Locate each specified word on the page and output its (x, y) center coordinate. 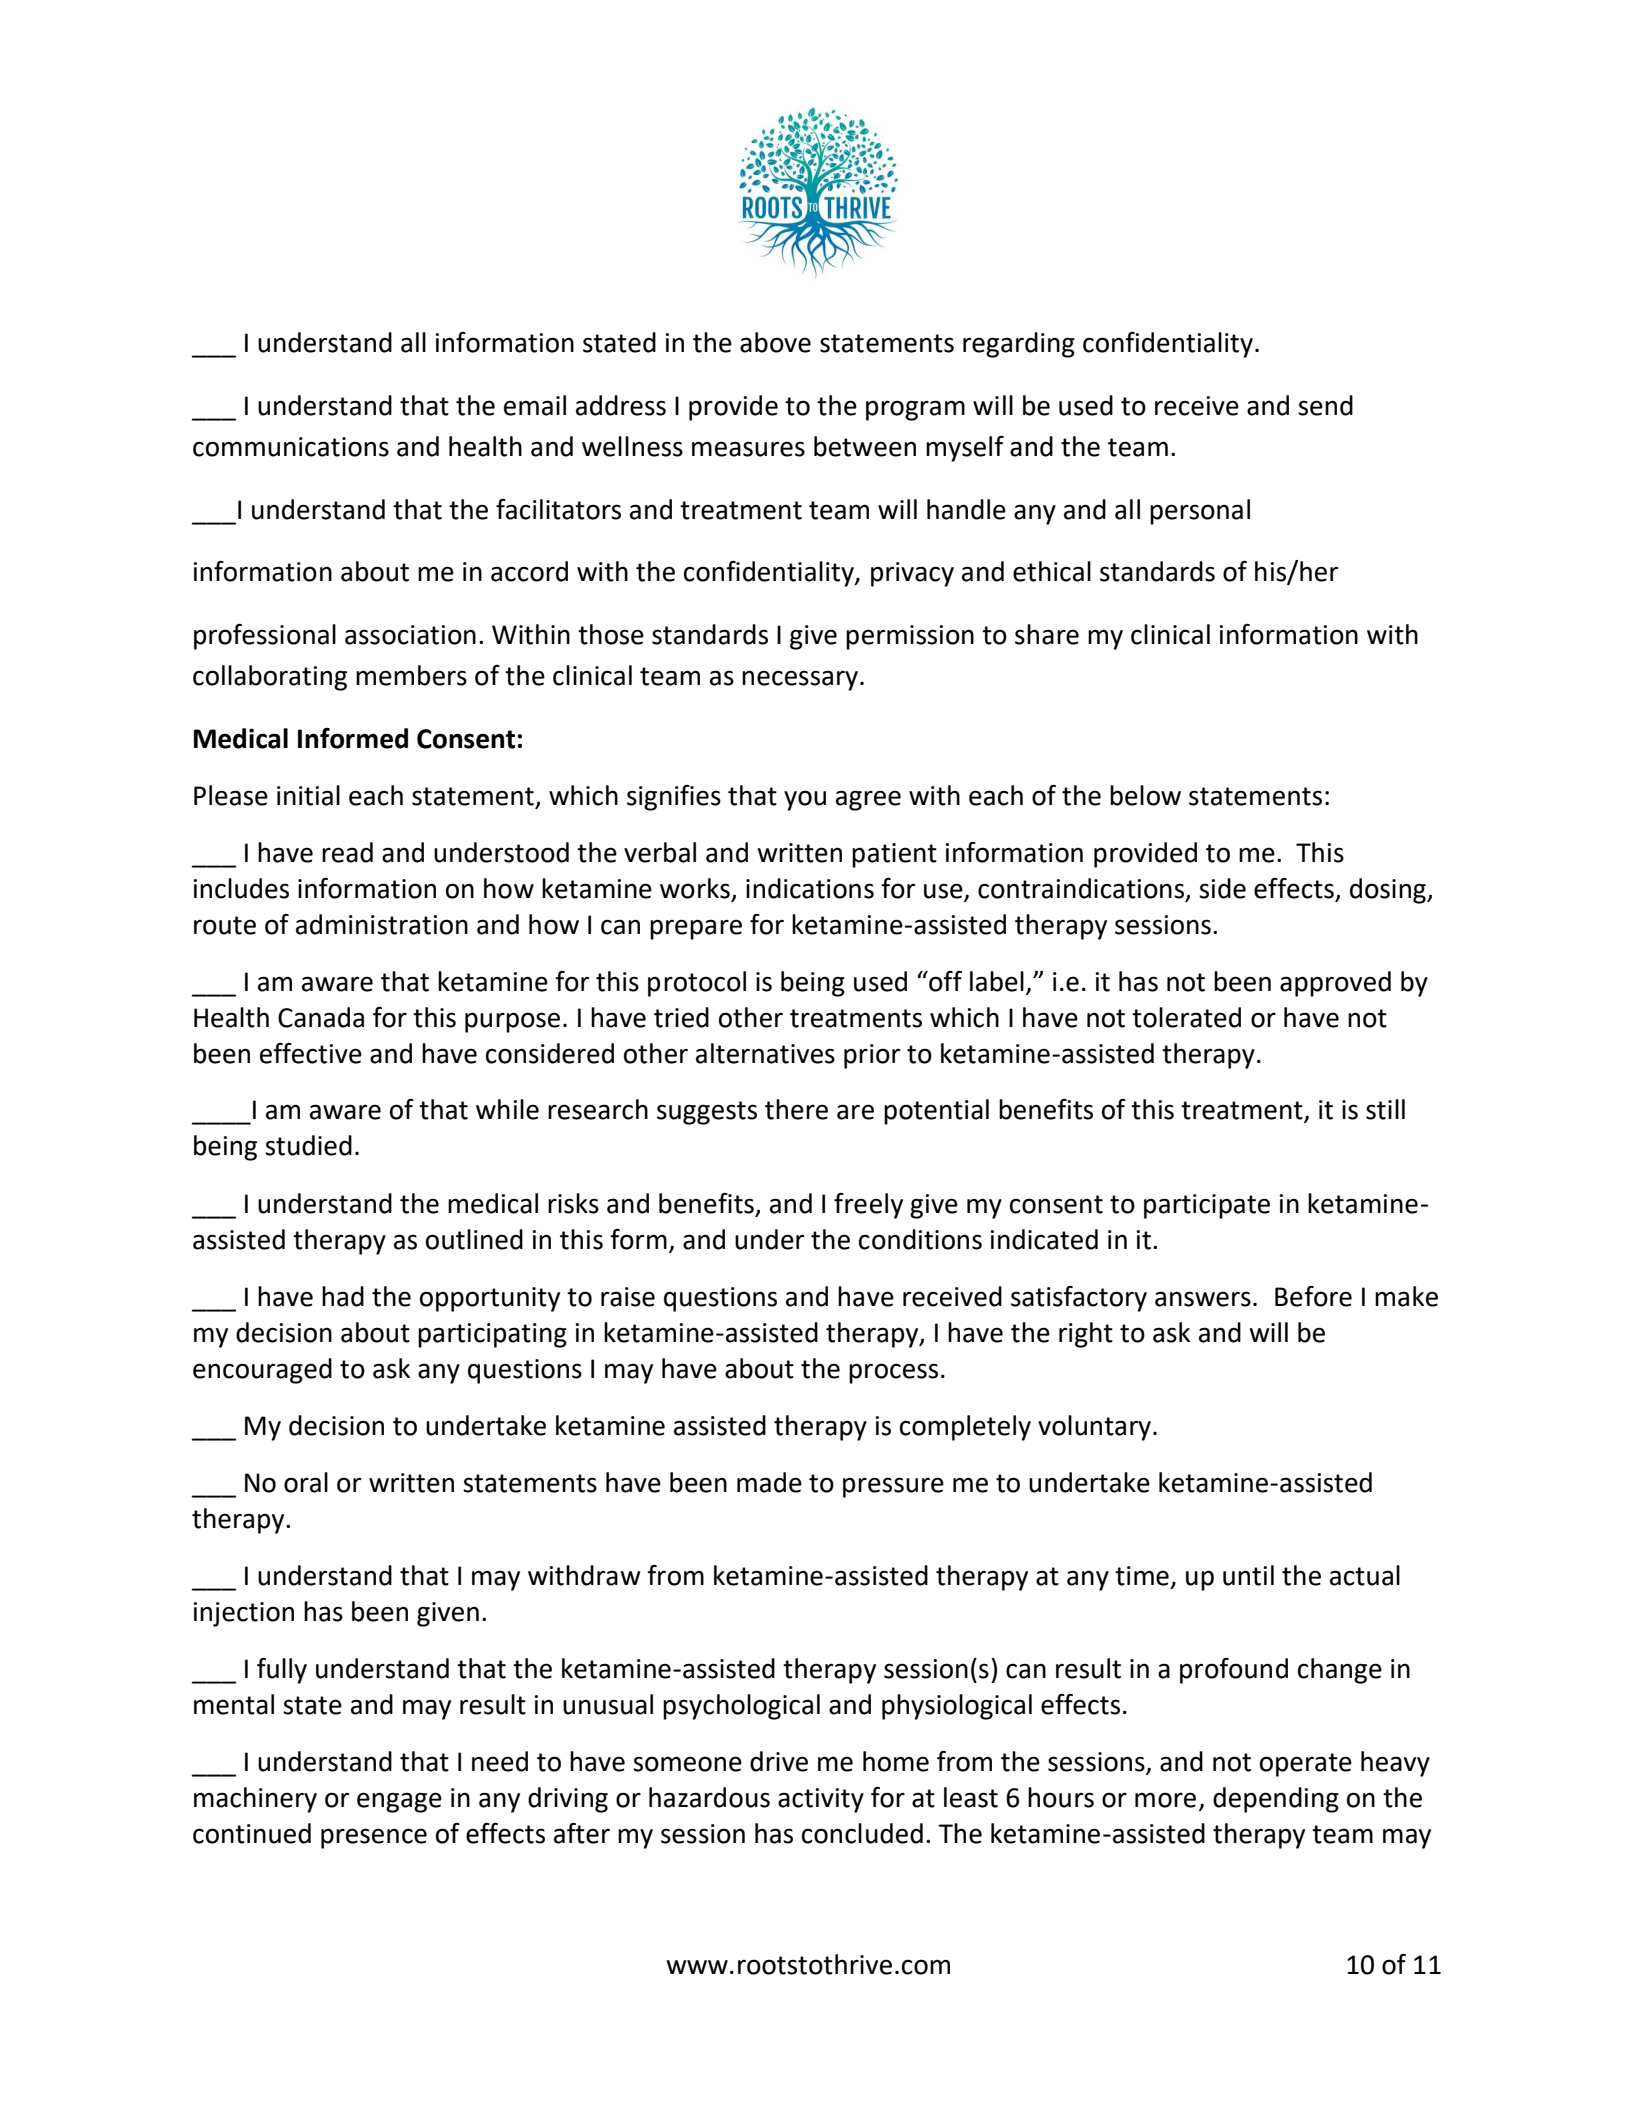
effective (311, 1053)
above (775, 342)
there (796, 1109)
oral (306, 1482)
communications (291, 447)
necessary (800, 680)
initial (308, 795)
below (1145, 795)
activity (821, 1800)
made (769, 1482)
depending (1276, 1800)
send (1325, 405)
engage (399, 1802)
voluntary (1096, 1428)
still (1385, 1109)
